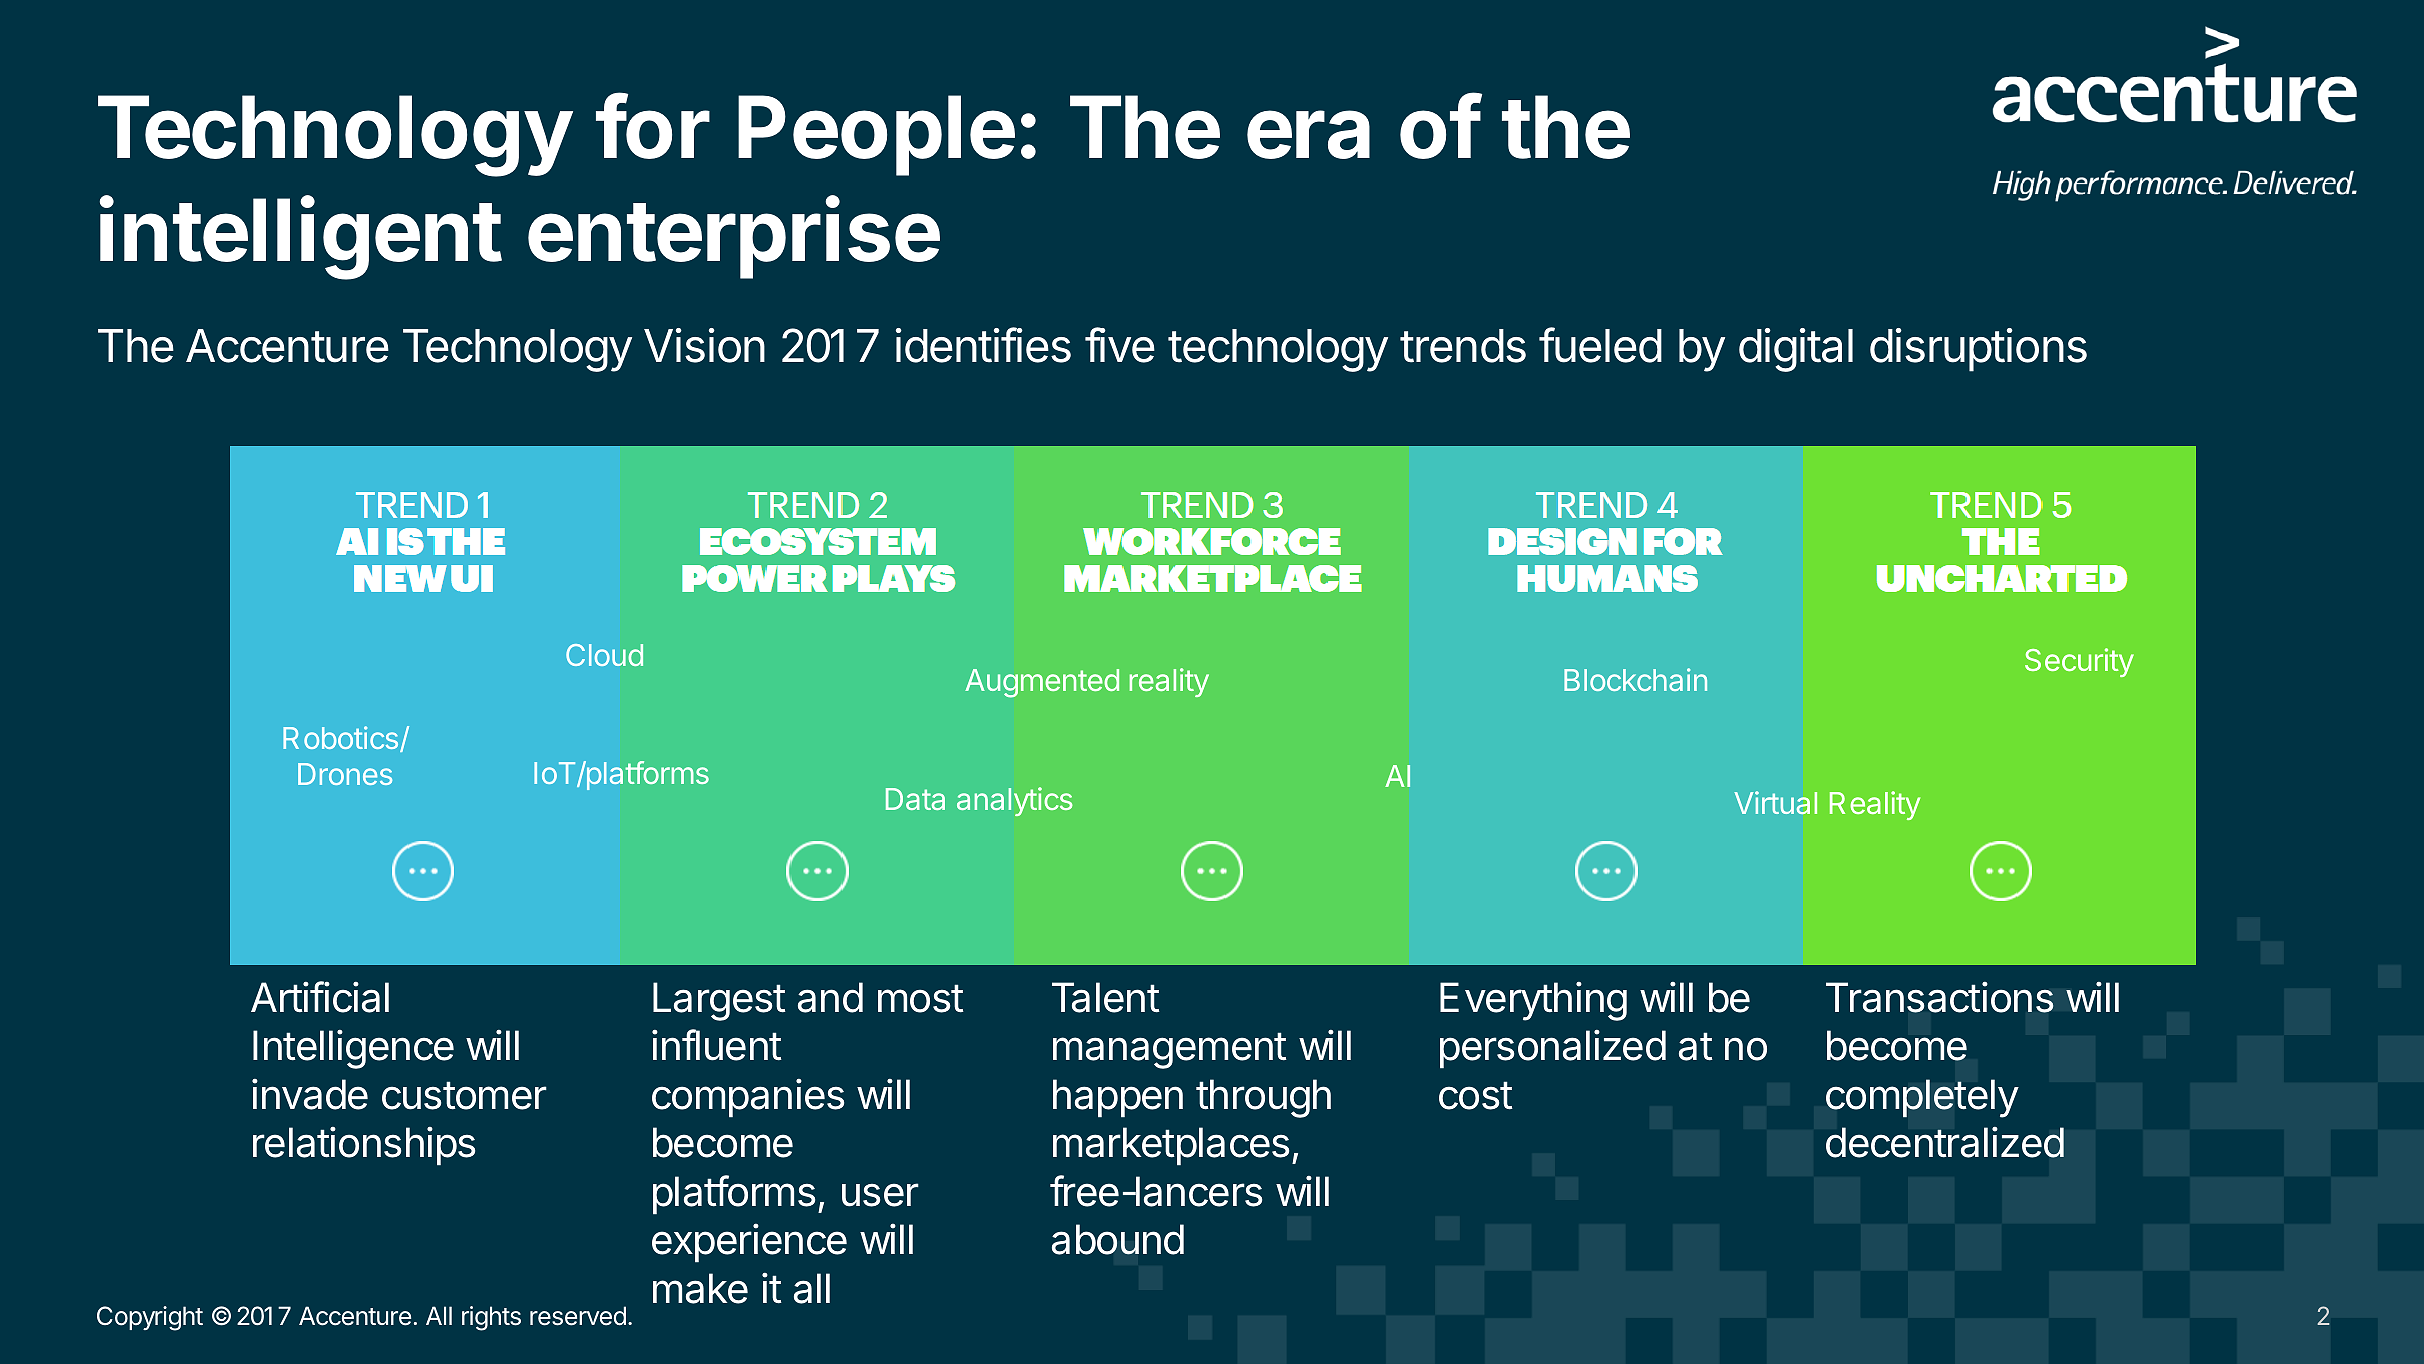  What do you see at coordinates (1308, 134) in the screenshot?
I see `era` at bounding box center [1308, 134].
